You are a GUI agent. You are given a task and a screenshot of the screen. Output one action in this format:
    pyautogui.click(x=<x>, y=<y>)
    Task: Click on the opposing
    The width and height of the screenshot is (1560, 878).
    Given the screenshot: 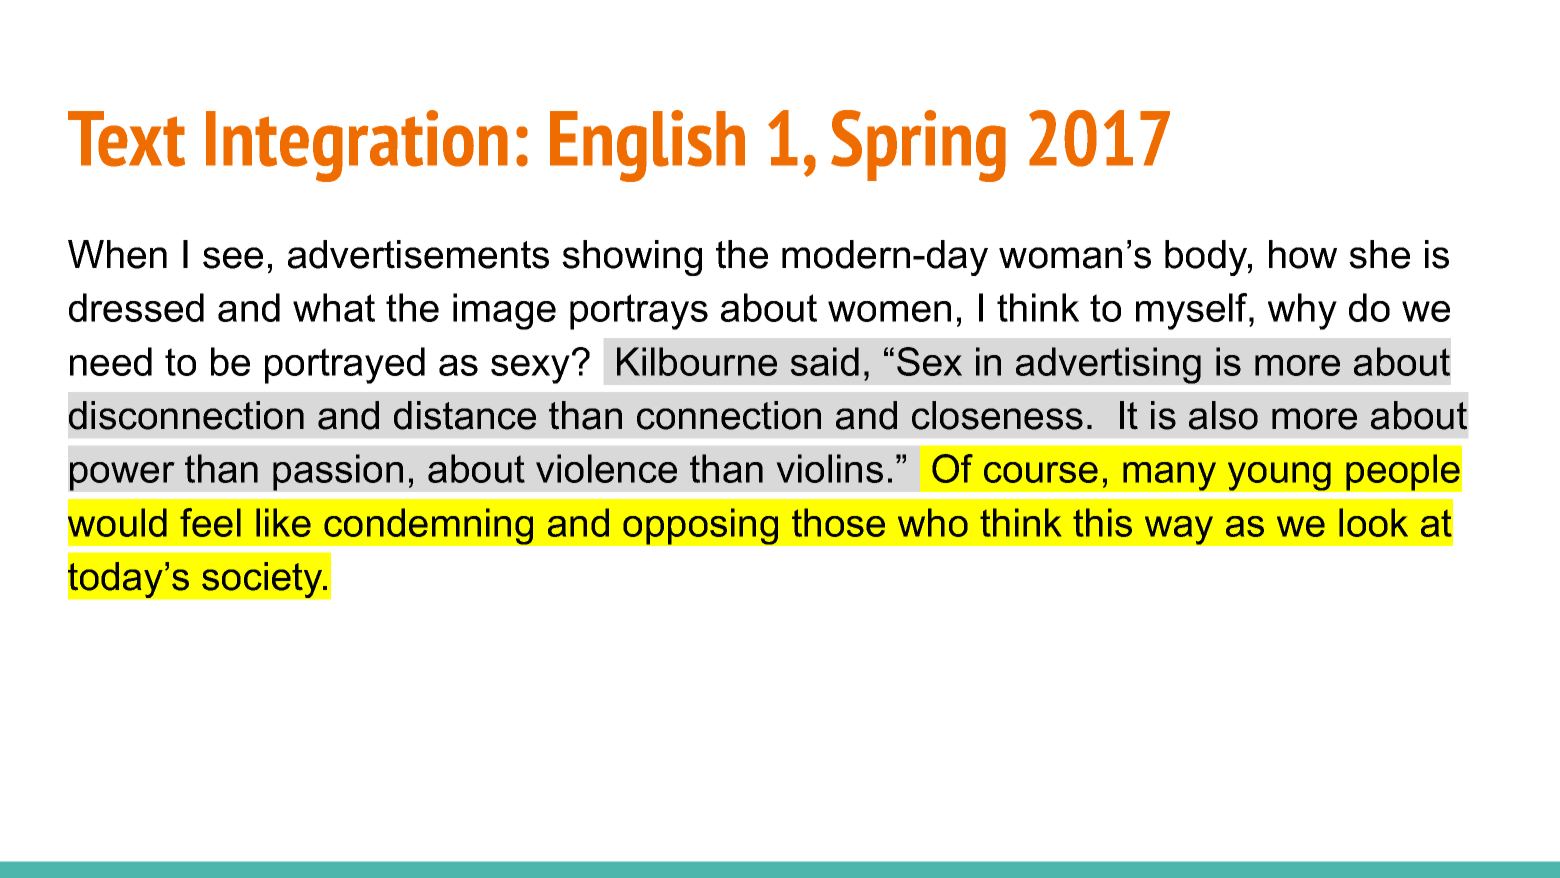 What is the action you would take?
    pyautogui.click(x=700, y=526)
